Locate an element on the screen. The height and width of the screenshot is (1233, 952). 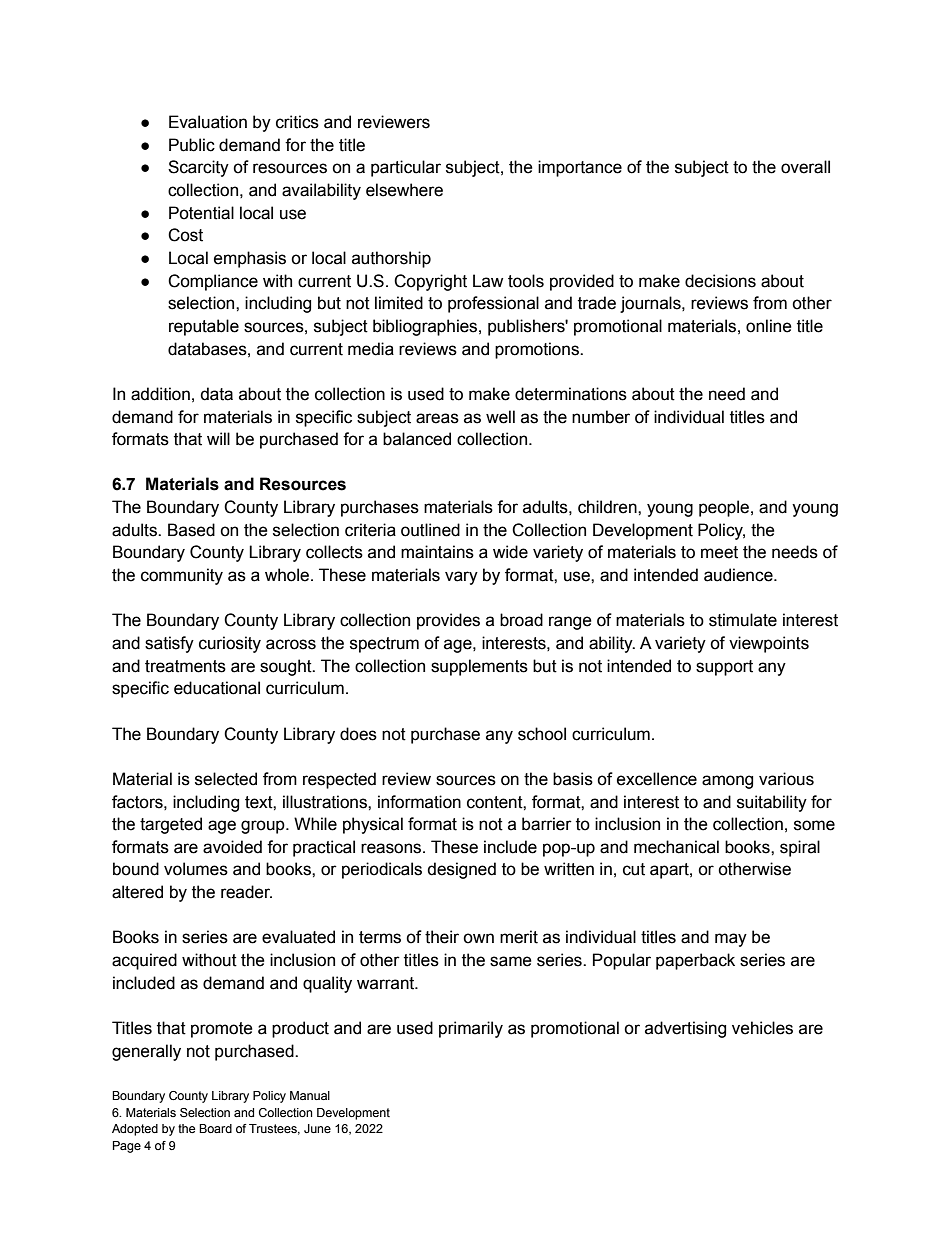
provides is located at coordinates (448, 621).
